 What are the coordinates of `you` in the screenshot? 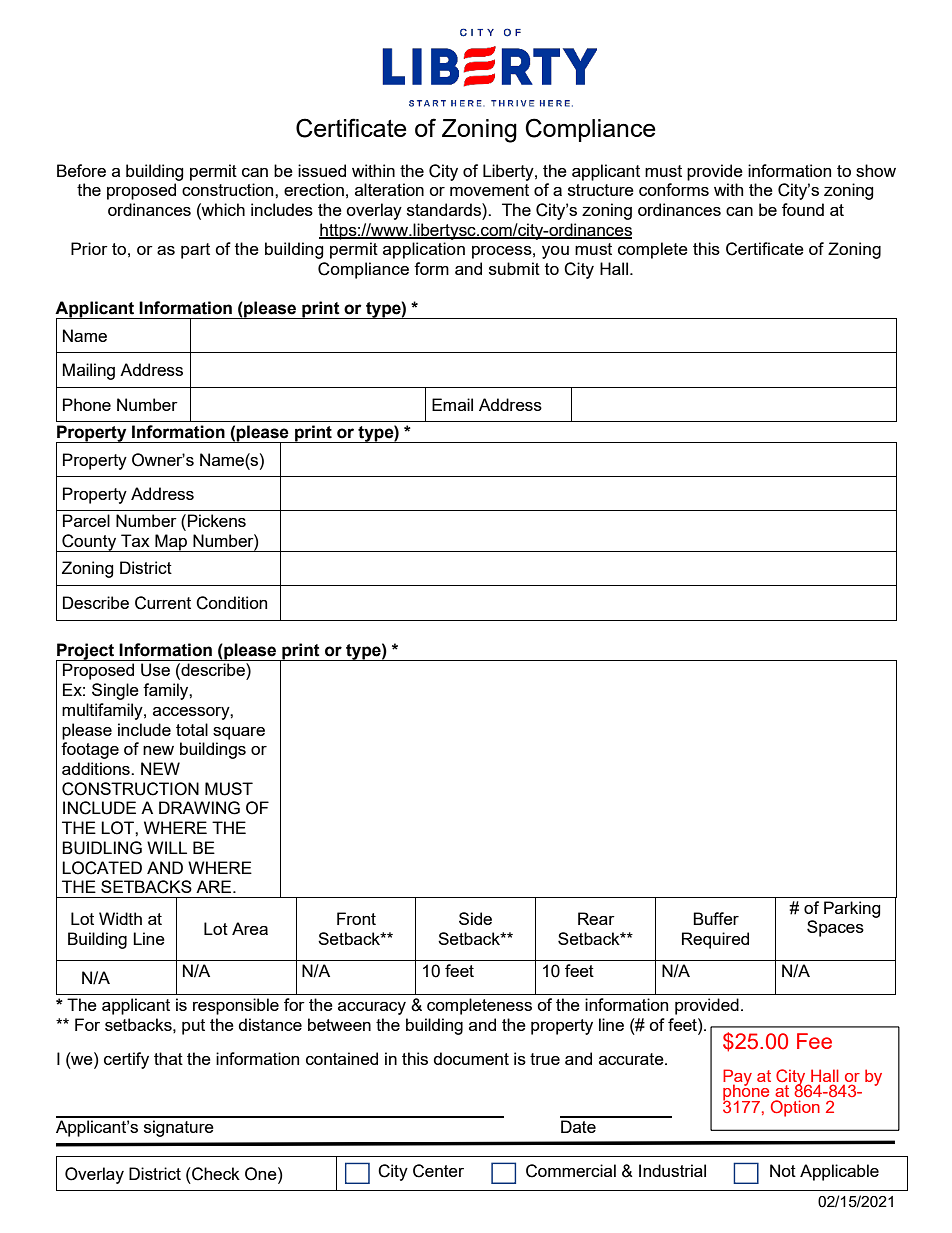 It's located at (555, 252).
